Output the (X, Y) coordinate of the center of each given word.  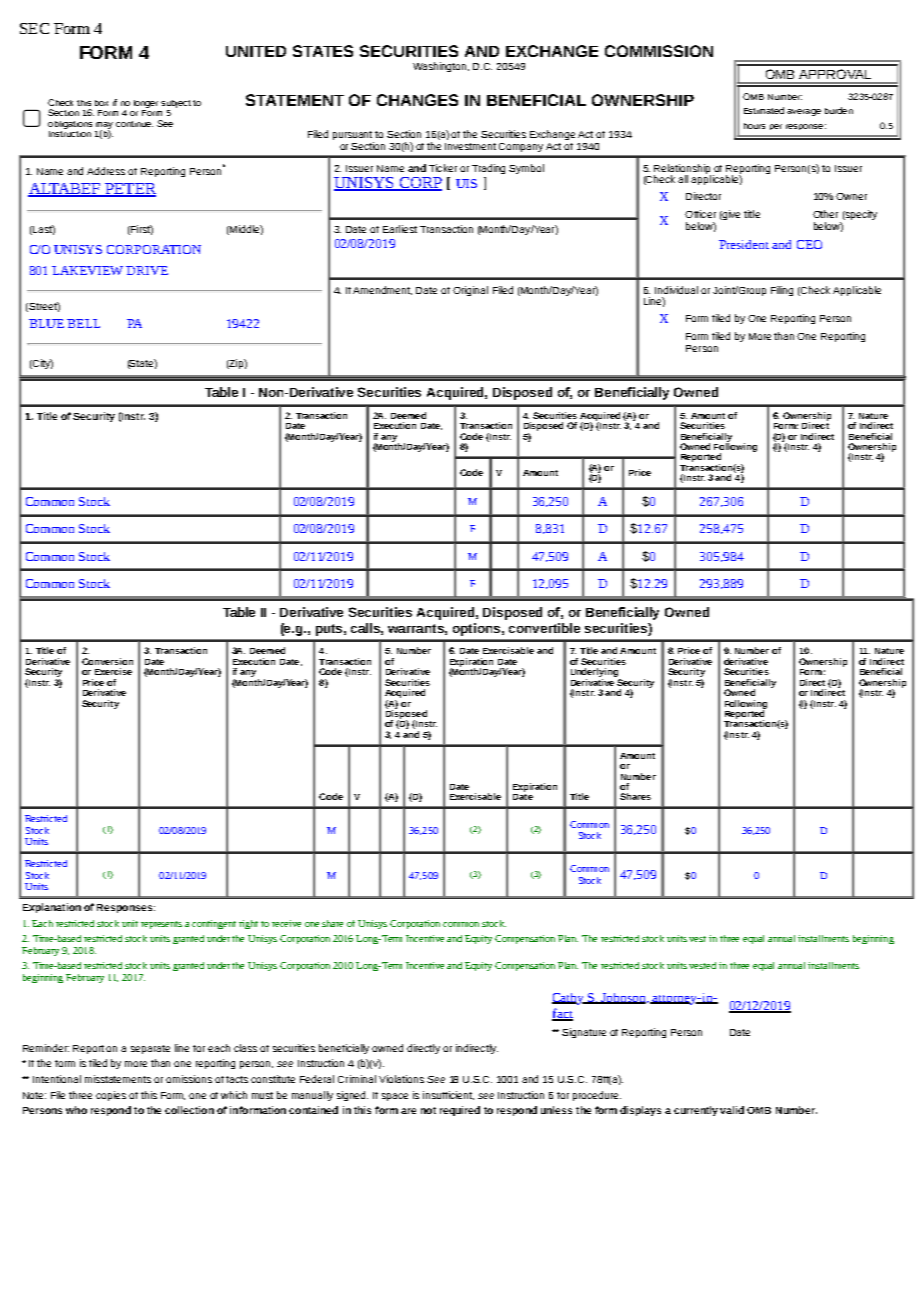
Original (470, 291)
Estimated (764, 110)
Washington (441, 67)
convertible (544, 628)
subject (176, 104)
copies (111, 1096)
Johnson (624, 998)
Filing (782, 291)
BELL (83, 323)
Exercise (113, 671)
